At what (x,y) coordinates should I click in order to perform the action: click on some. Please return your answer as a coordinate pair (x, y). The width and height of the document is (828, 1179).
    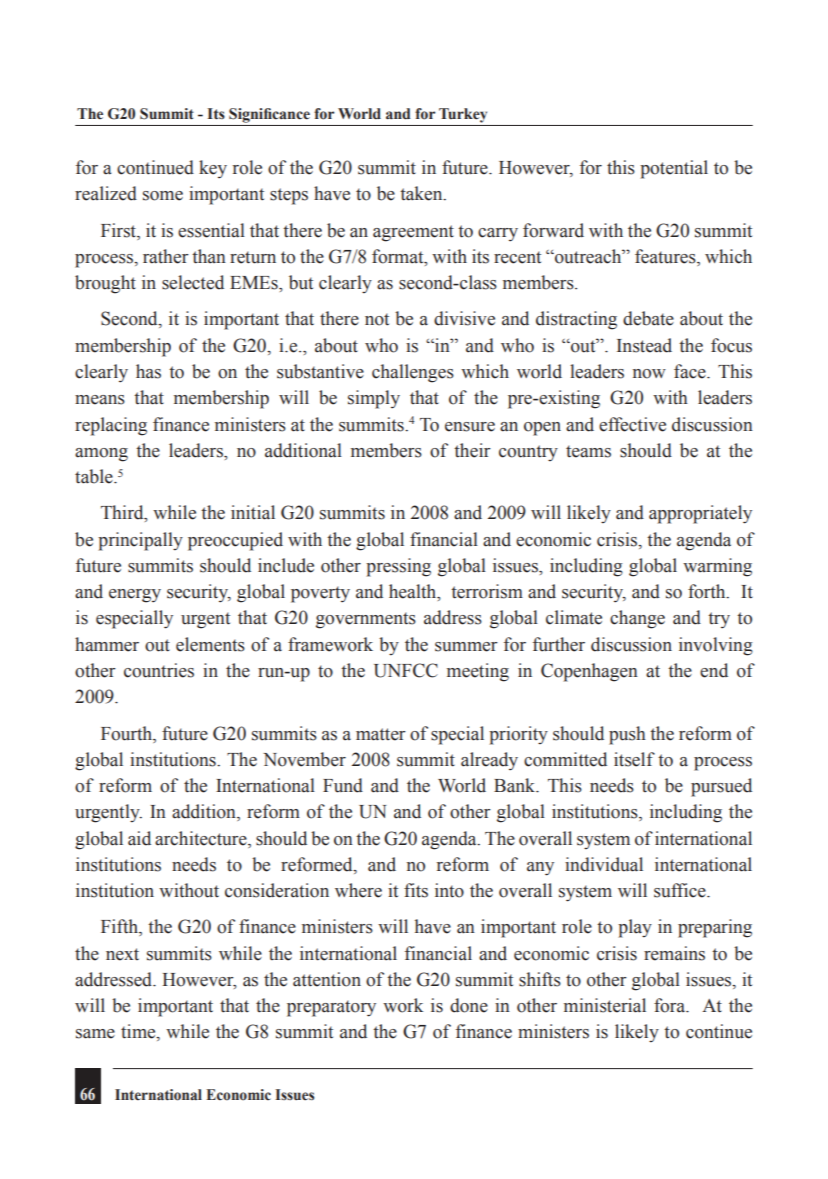
    Looking at the image, I should click on (163, 196).
